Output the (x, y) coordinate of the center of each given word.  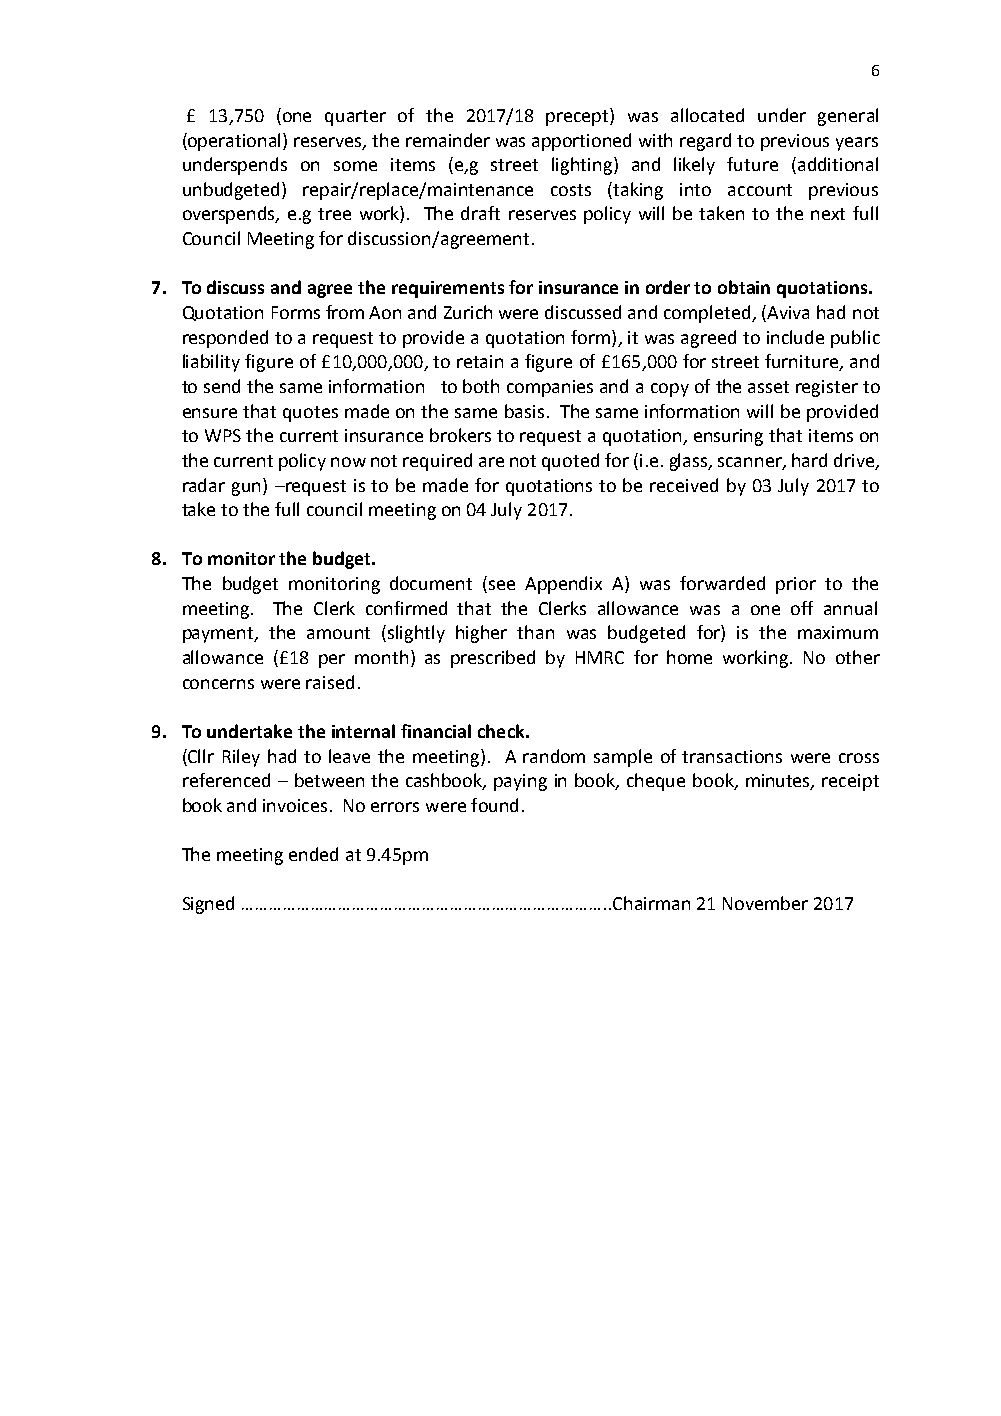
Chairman (651, 903)
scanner (751, 463)
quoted (570, 462)
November (765, 903)
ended (313, 854)
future (752, 164)
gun (246, 489)
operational (235, 142)
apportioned (581, 142)
